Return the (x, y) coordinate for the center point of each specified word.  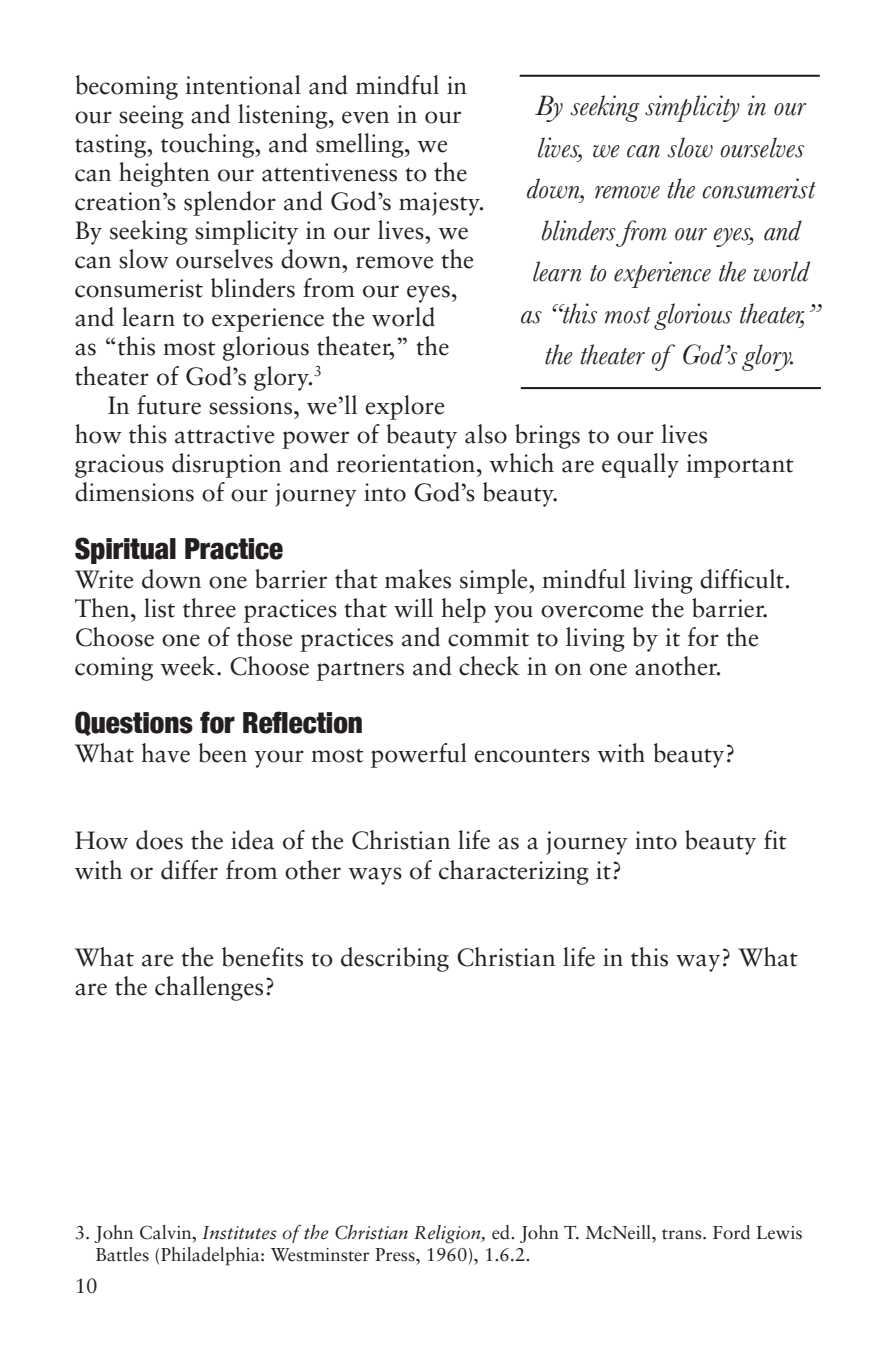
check (489, 666)
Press (396, 1255)
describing (395, 959)
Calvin (167, 1232)
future (169, 405)
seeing (151, 117)
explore (404, 407)
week (187, 666)
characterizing (514, 872)
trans (683, 1234)
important (740, 466)
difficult (743, 579)
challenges (209, 988)
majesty (440, 204)
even (365, 117)
